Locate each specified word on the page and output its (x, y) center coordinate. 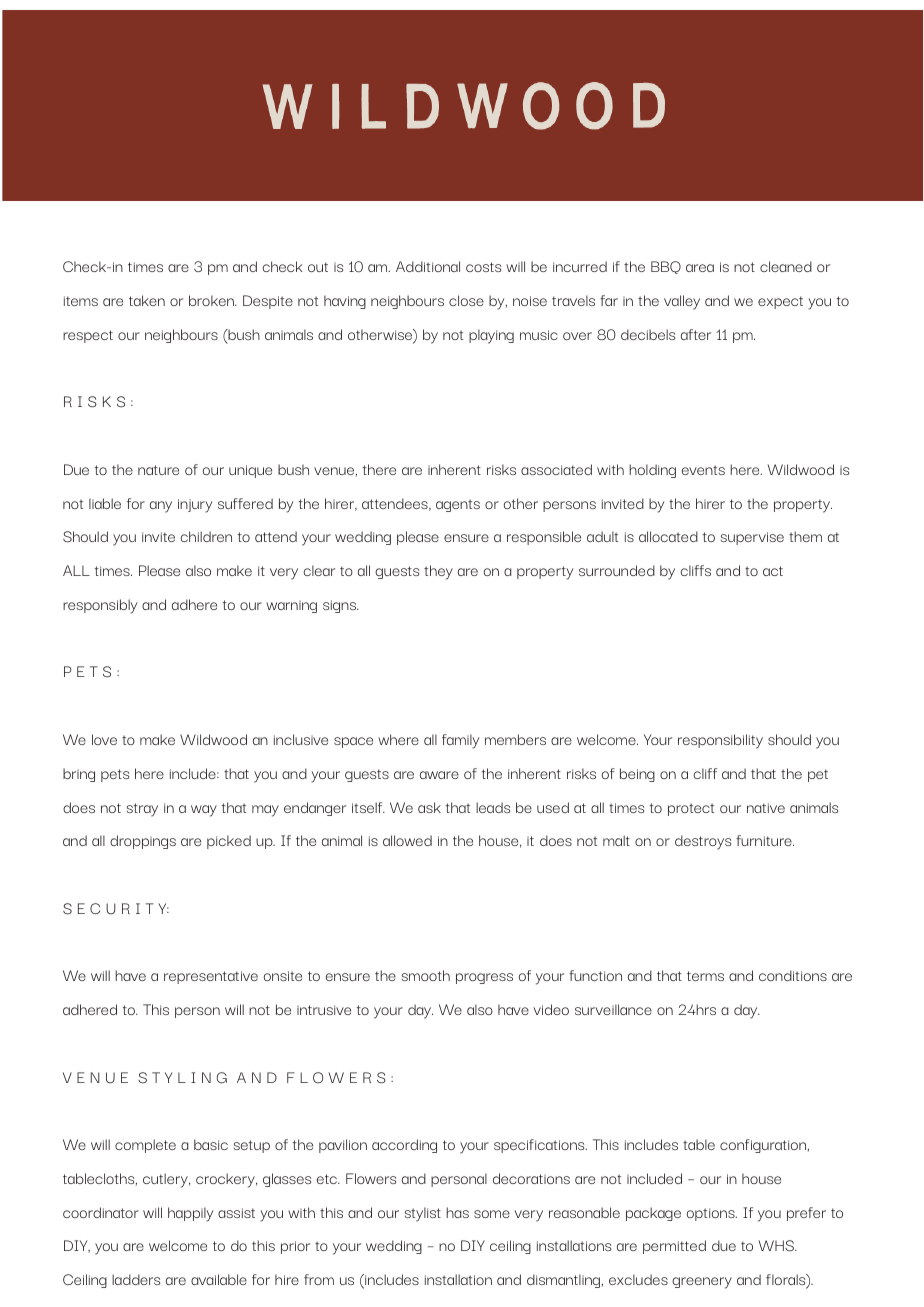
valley (682, 302)
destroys (703, 842)
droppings (143, 842)
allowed (407, 840)
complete (145, 1146)
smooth (426, 975)
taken (147, 300)
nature (158, 470)
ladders (136, 1279)
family (460, 741)
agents (458, 505)
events (703, 470)
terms (705, 976)
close (466, 300)
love (104, 739)
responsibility (720, 741)
